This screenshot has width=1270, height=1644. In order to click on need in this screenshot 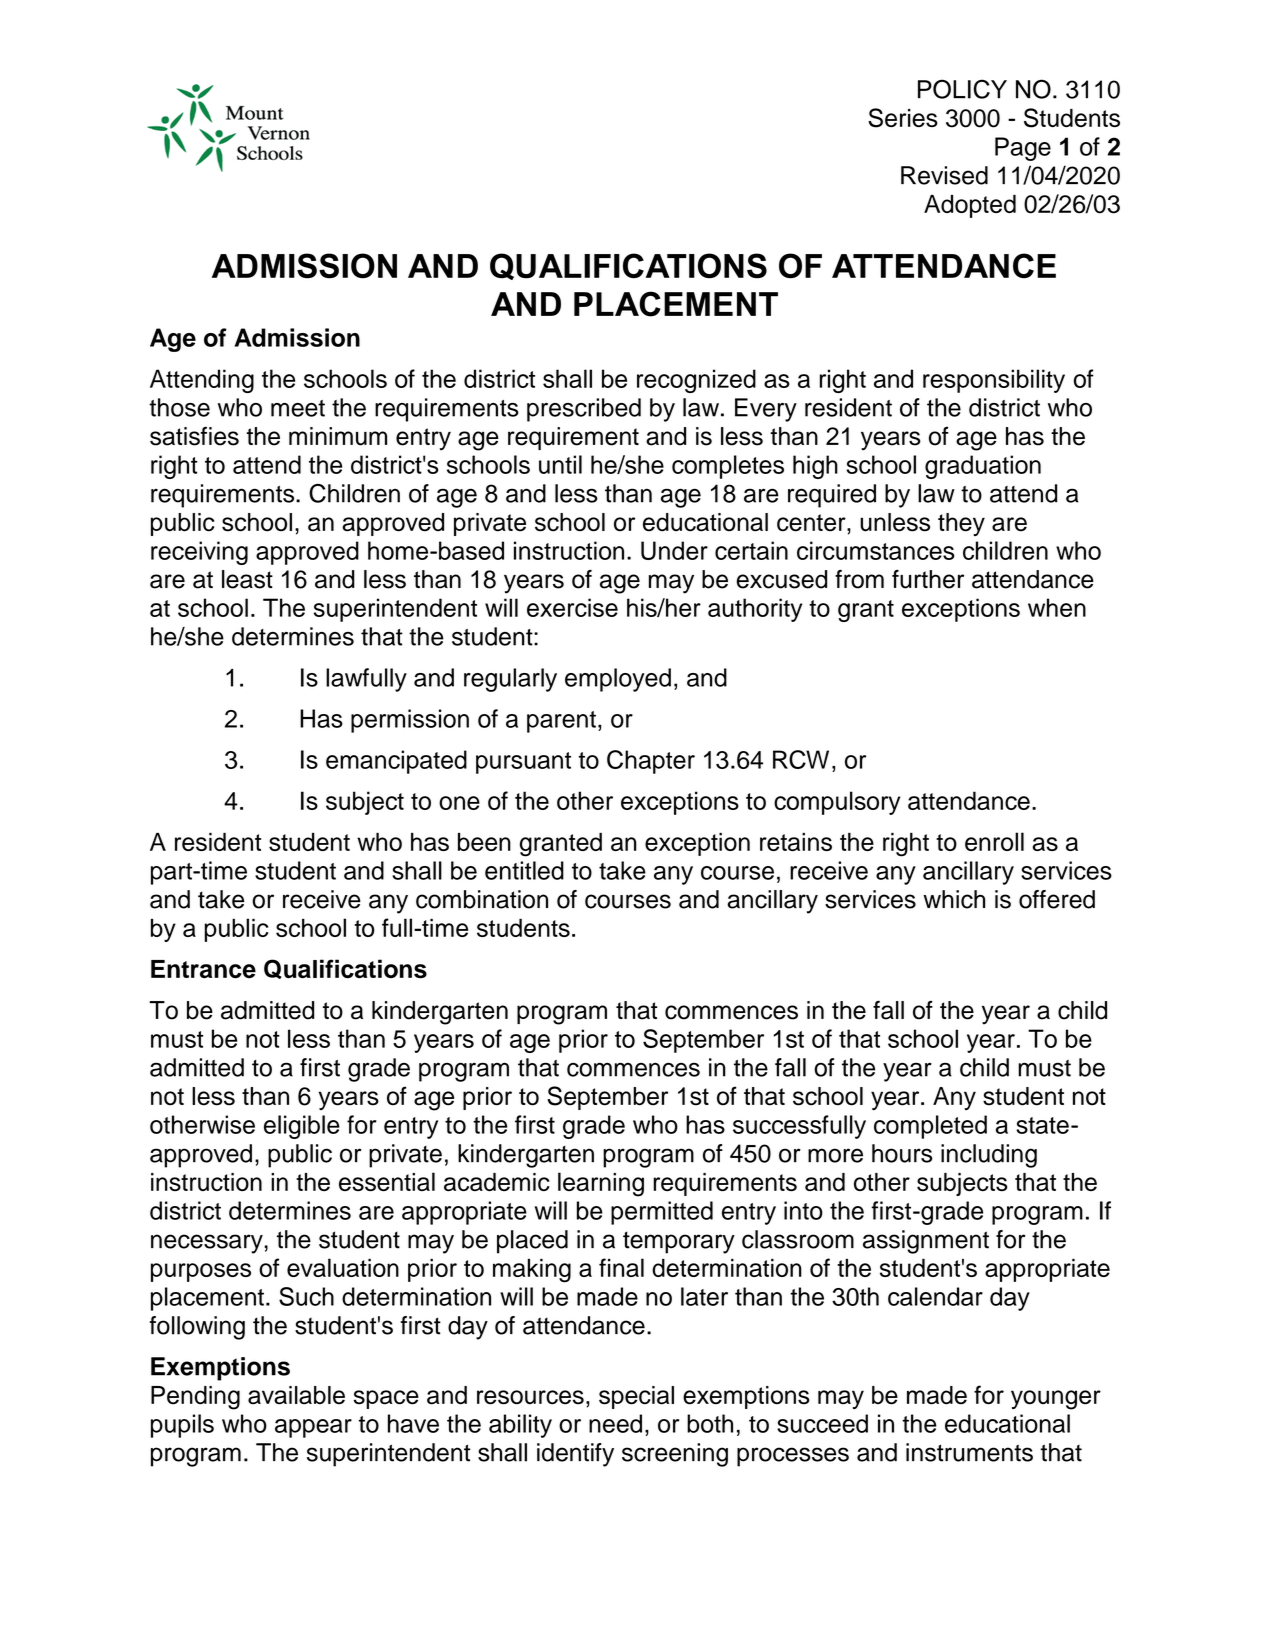, I will do `click(615, 1423)`.
